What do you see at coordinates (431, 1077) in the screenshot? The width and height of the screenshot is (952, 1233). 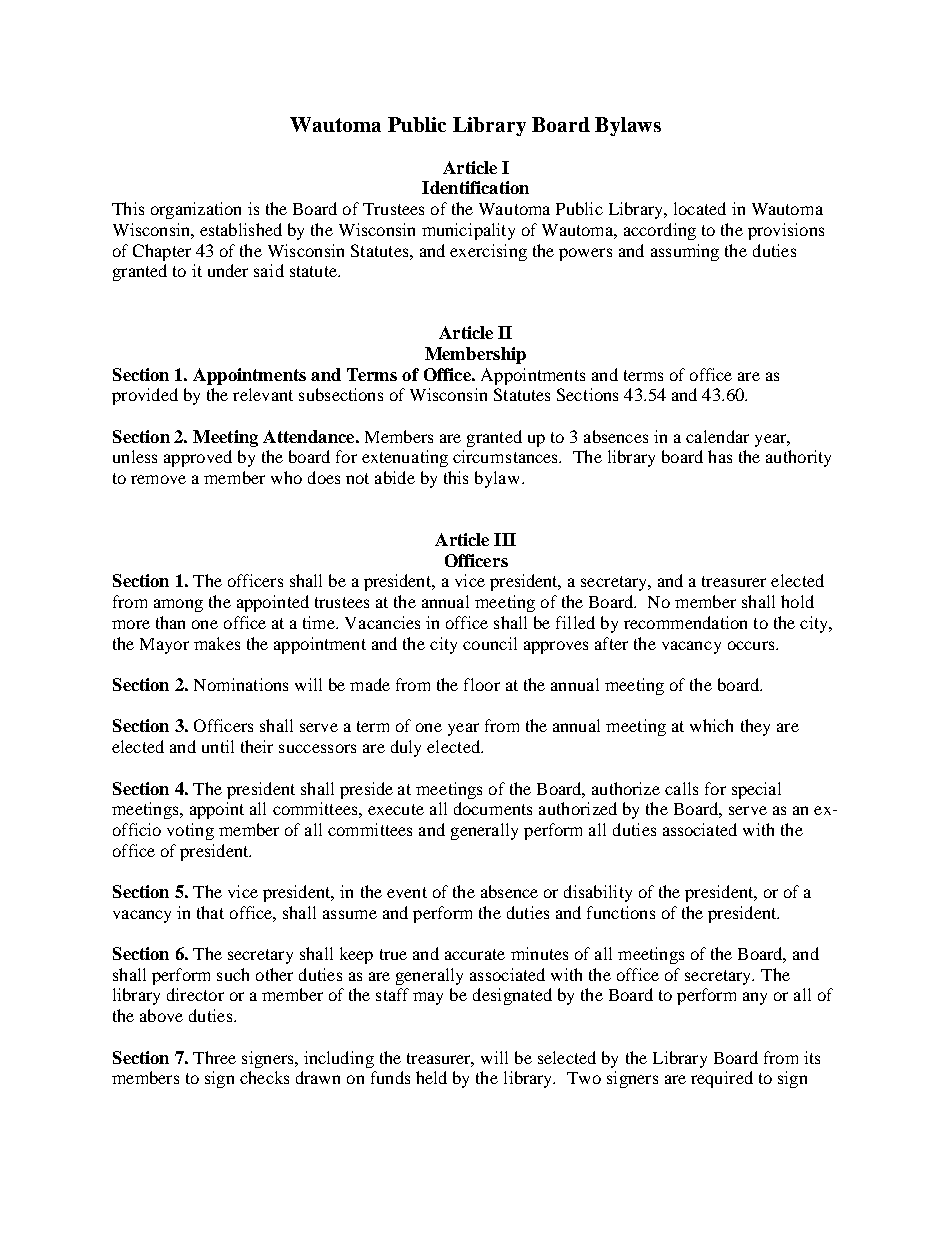 I see `held` at bounding box center [431, 1077].
